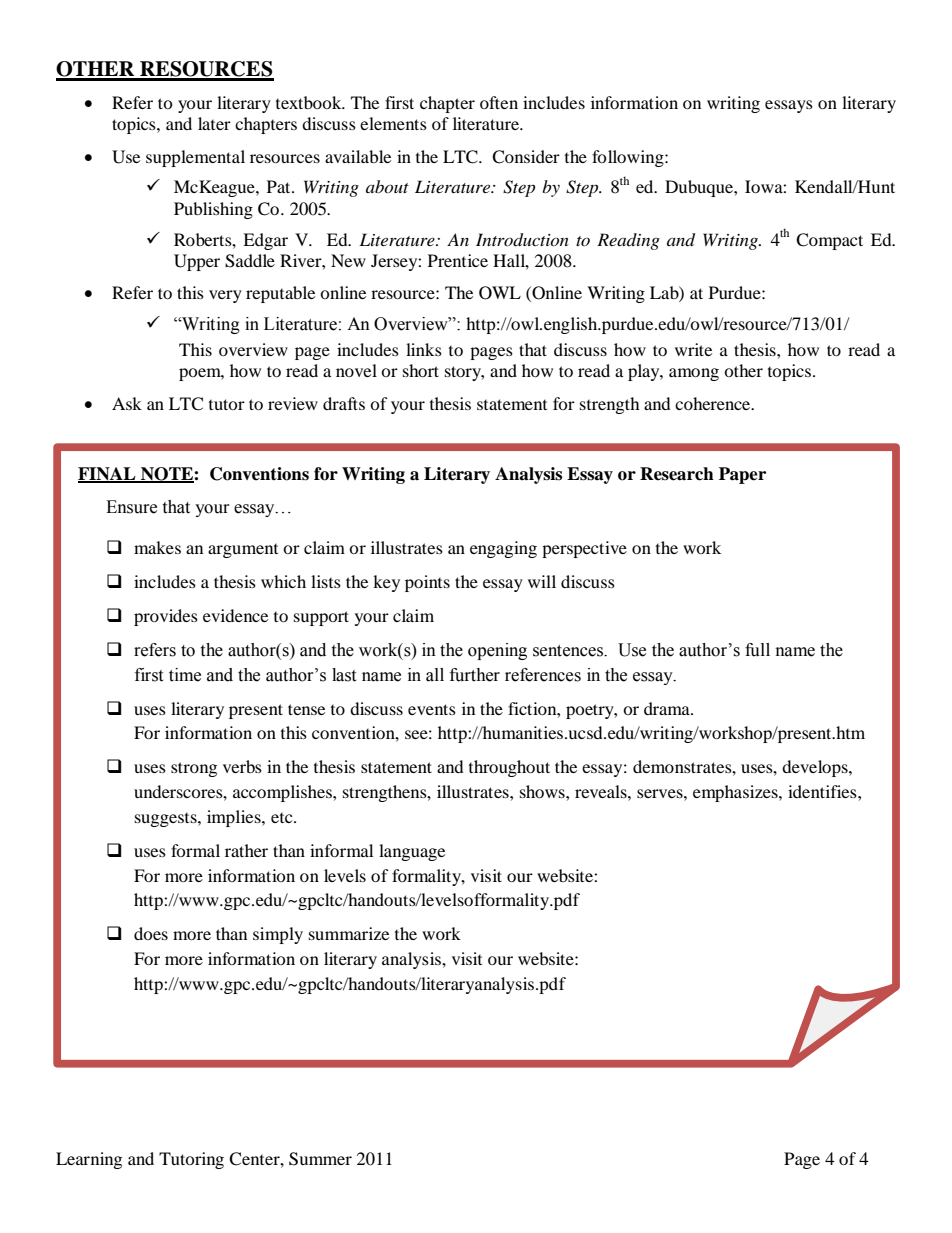 The width and height of the screenshot is (952, 1233). What do you see at coordinates (421, 370) in the screenshot?
I see `short` at bounding box center [421, 370].
